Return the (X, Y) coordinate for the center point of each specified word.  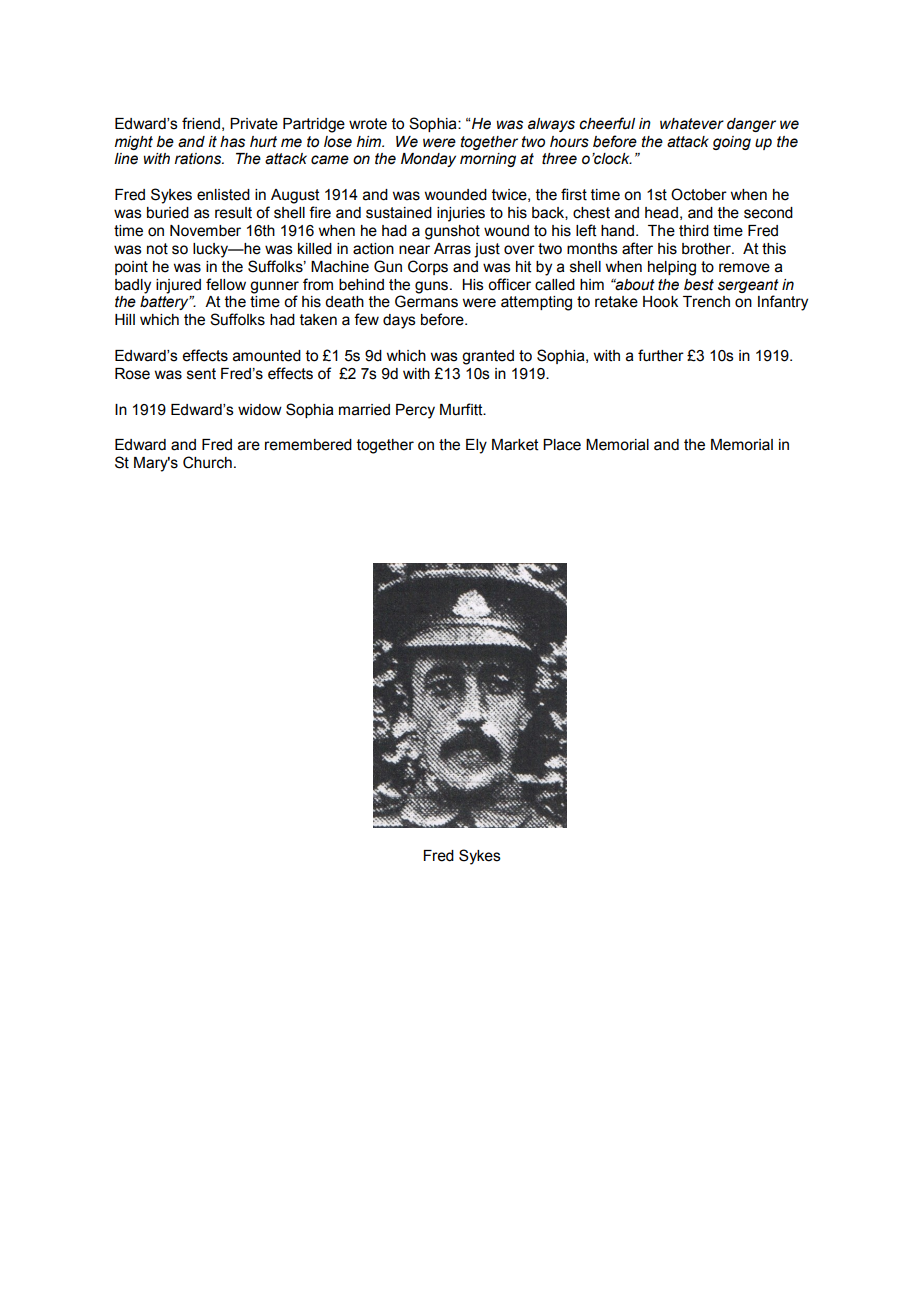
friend (201, 123)
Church (207, 462)
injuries (461, 214)
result (233, 213)
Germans (426, 301)
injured (178, 286)
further (661, 355)
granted (488, 357)
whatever (692, 124)
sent (201, 374)
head (661, 213)
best (699, 285)
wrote (368, 124)
